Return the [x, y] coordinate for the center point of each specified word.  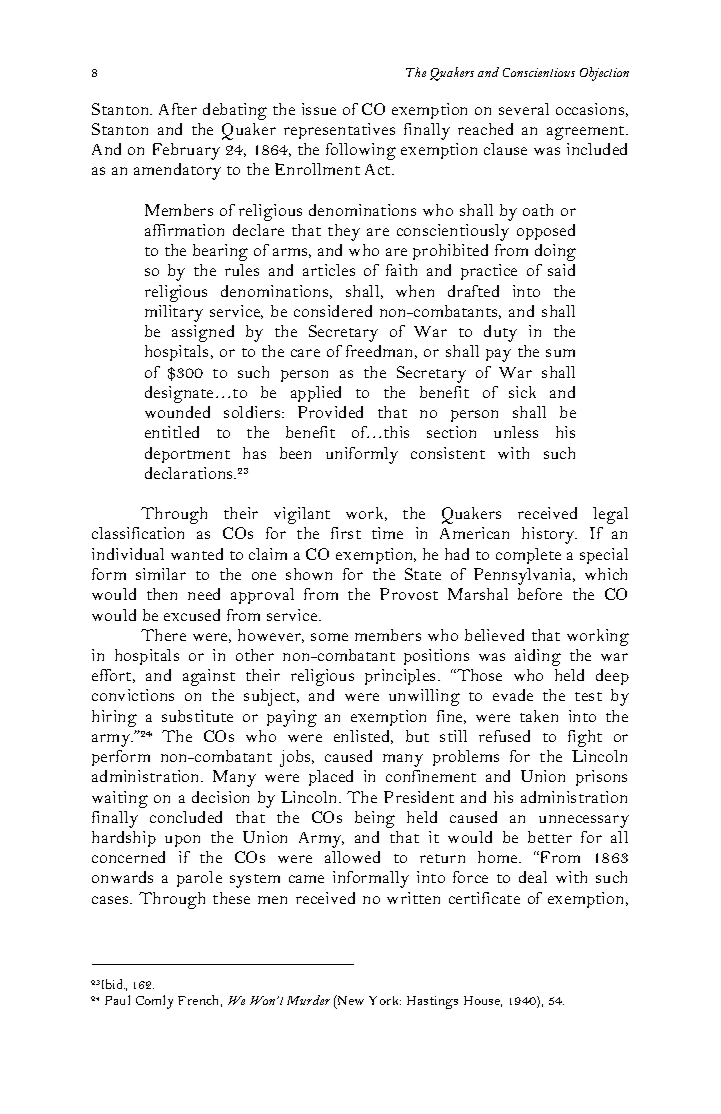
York [385, 1000]
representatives [339, 131]
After [178, 109]
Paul [117, 1000]
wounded [177, 412]
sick [522, 392]
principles [402, 677]
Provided [330, 412]
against [209, 677]
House [483, 1001]
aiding [538, 657]
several [524, 109]
